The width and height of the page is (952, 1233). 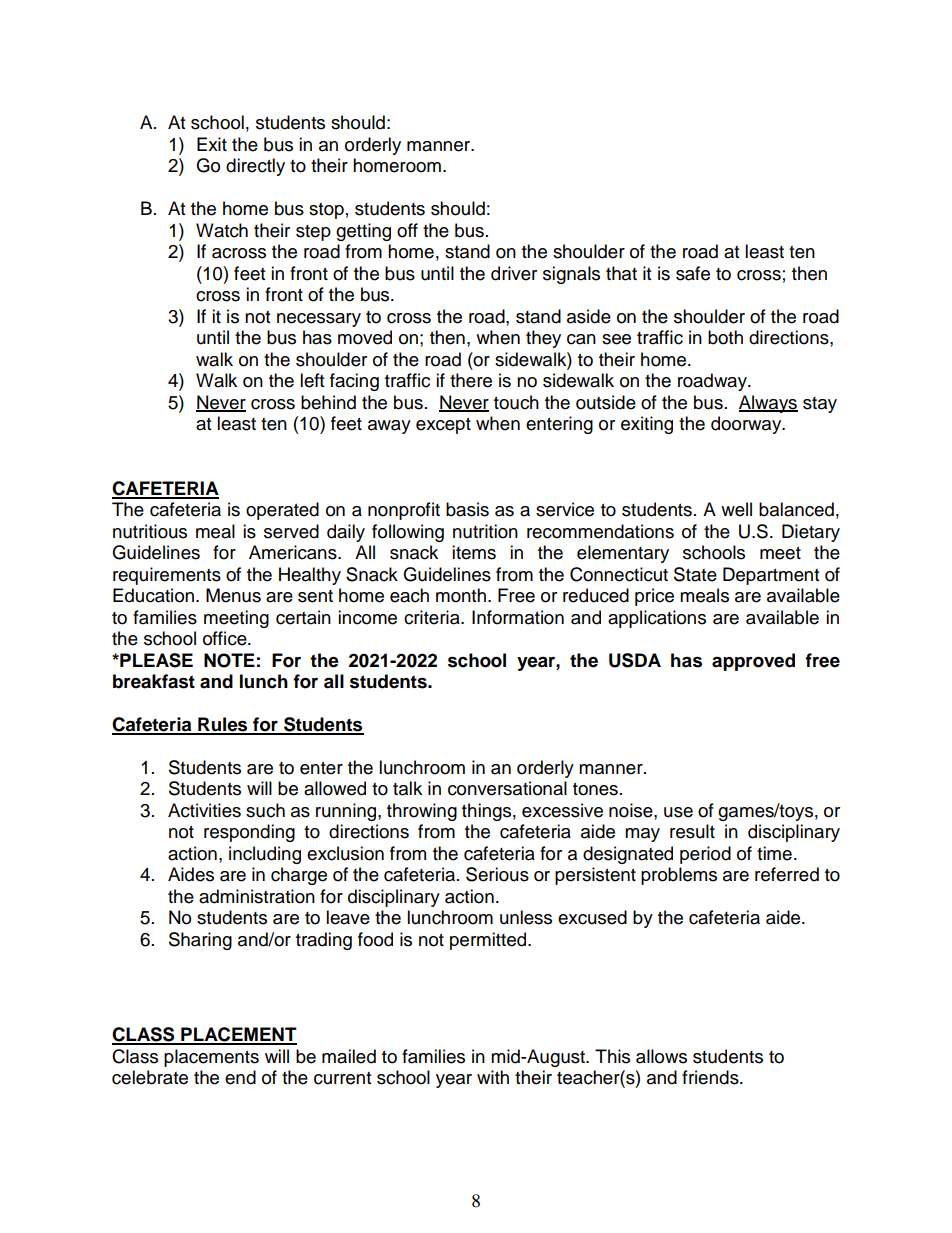 I want to click on directly, so click(x=255, y=167).
